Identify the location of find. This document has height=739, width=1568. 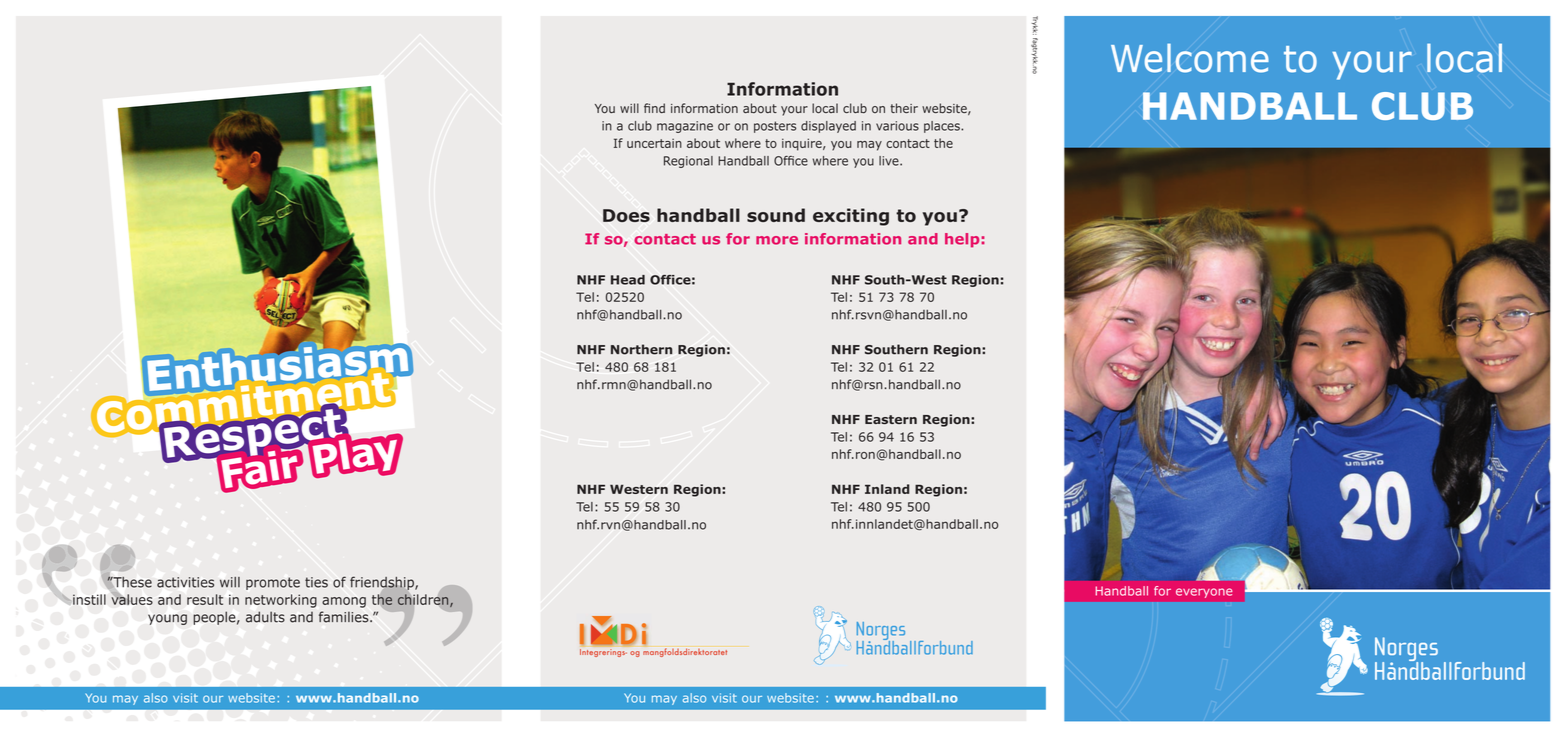
(654, 108).
